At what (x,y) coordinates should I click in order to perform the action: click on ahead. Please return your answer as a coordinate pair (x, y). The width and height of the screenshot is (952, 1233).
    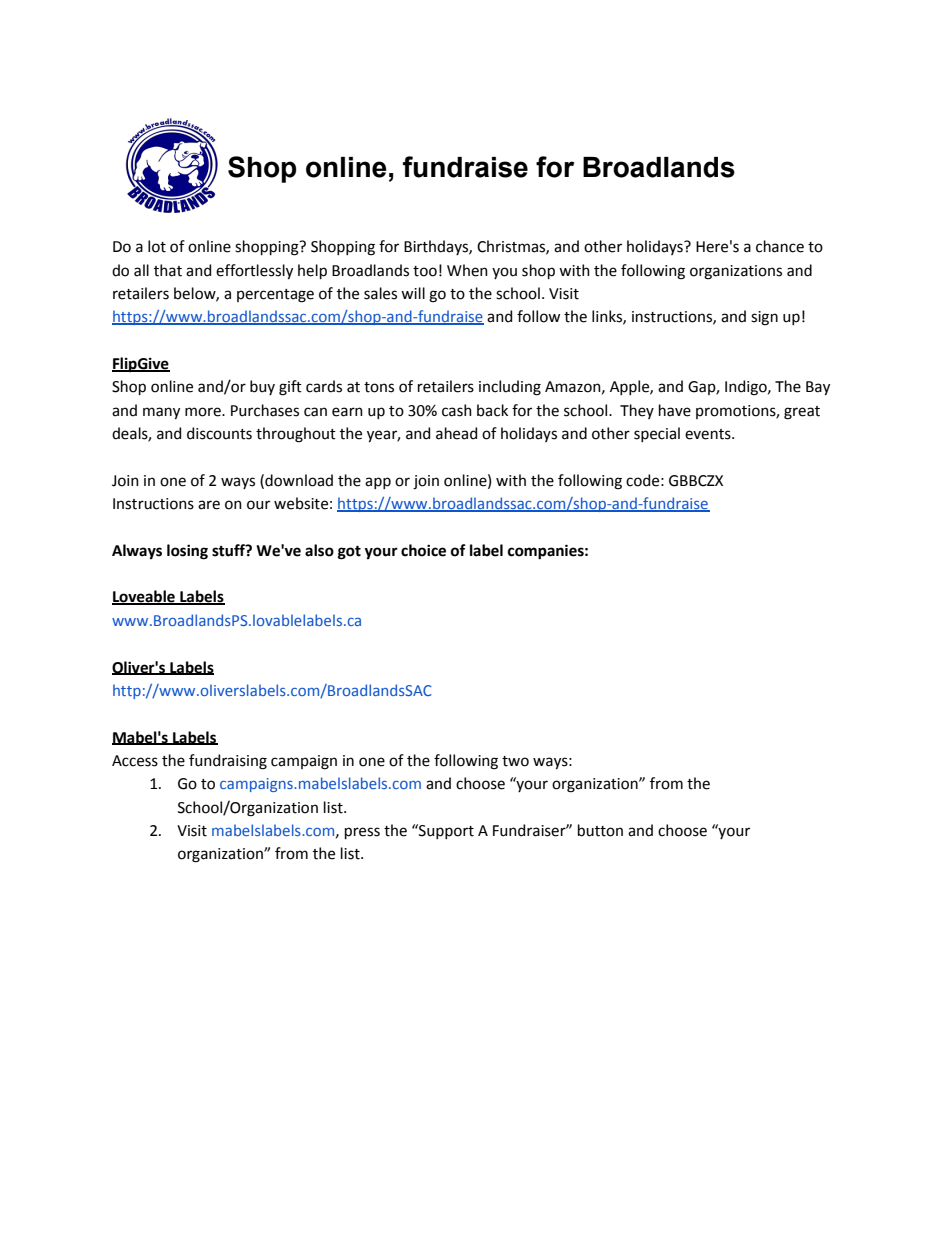
    Looking at the image, I should click on (456, 433).
